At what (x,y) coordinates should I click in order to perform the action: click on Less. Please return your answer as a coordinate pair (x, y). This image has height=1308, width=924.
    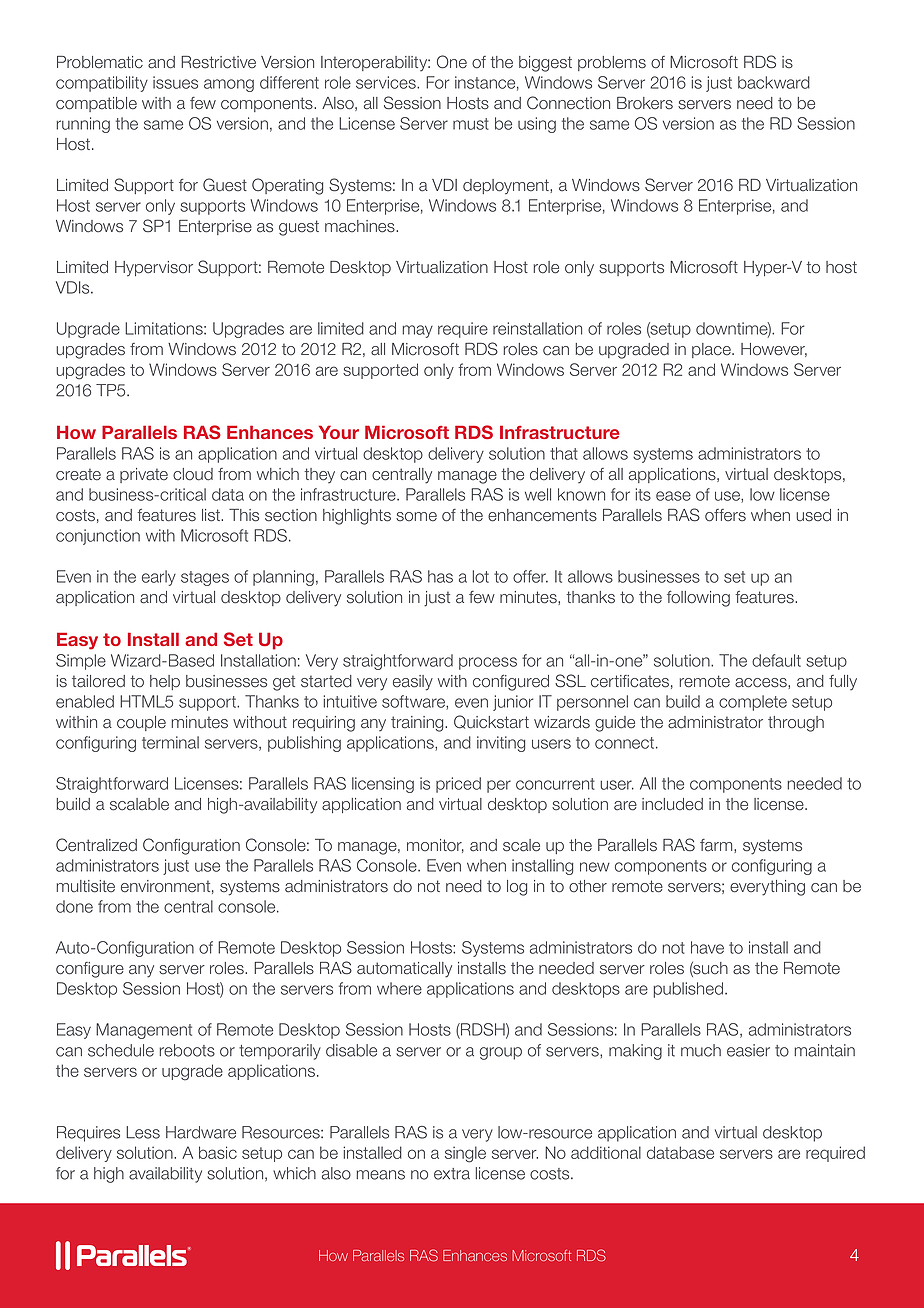
    Looking at the image, I should click on (143, 1132).
